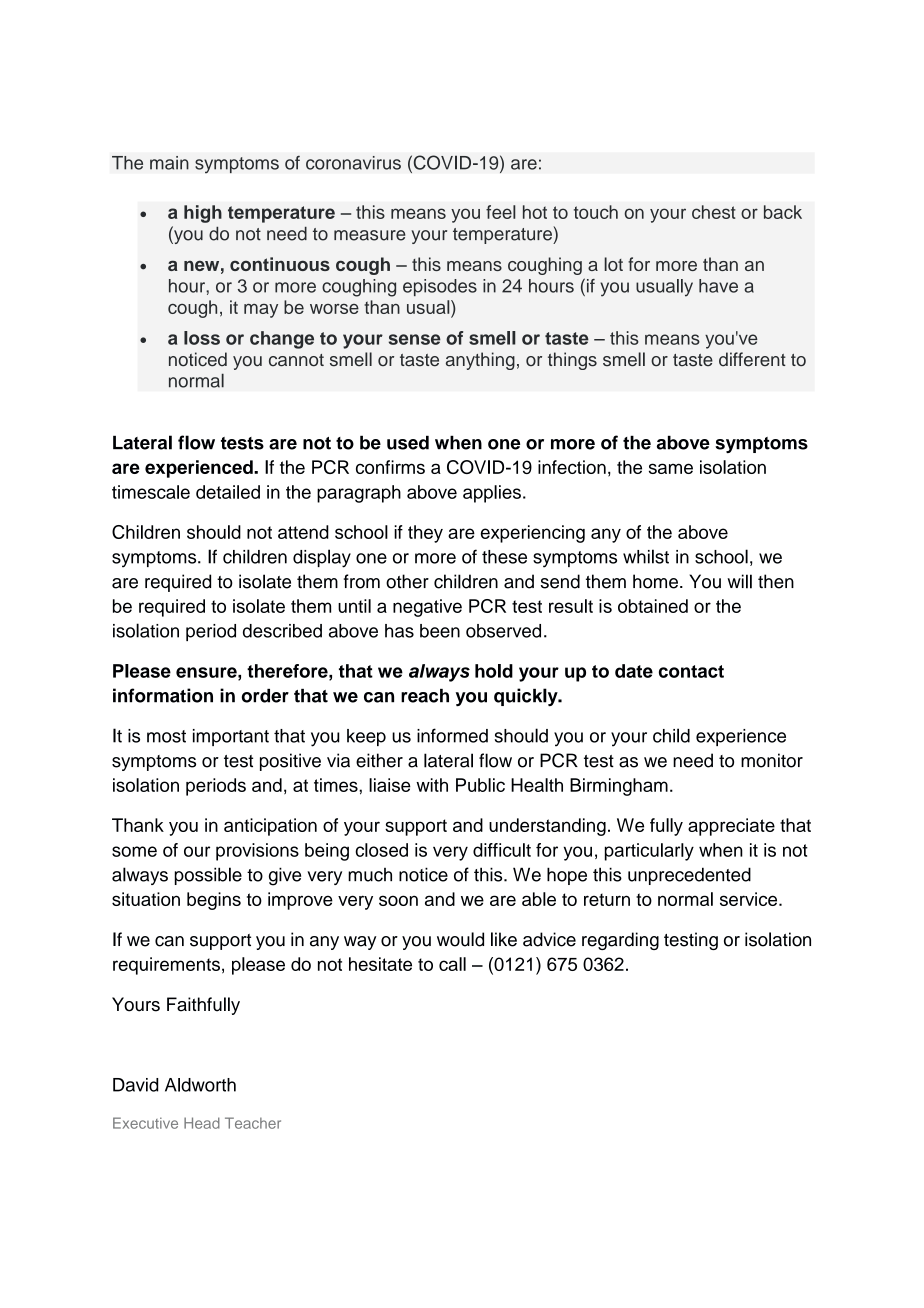  Describe the element at coordinates (501, 212) in the screenshot. I see `feel` at that location.
